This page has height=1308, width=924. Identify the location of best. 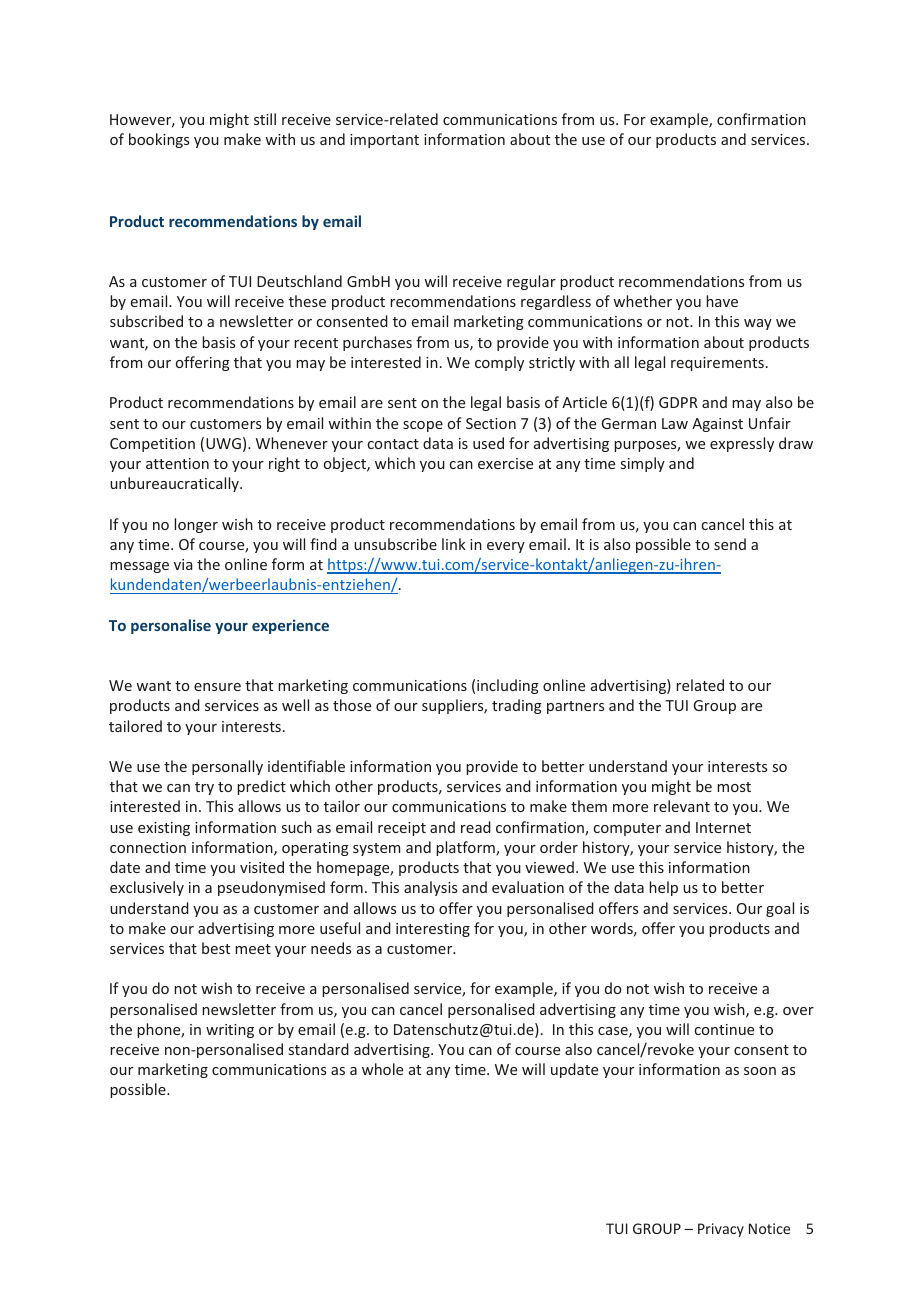
(216, 948).
